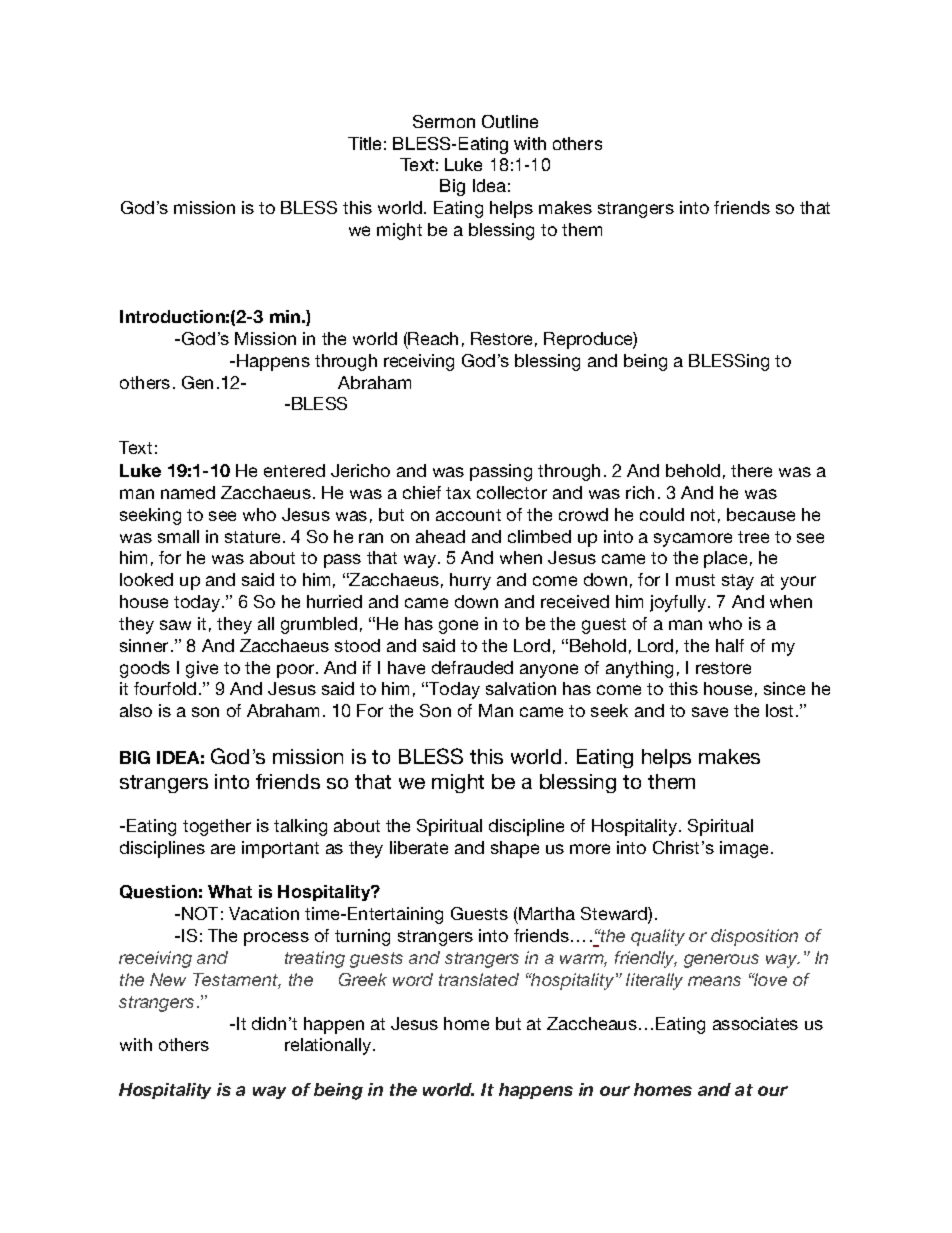 This image has width=952, height=1233. Describe the element at coordinates (510, 121) in the image. I see `Outline` at that location.
